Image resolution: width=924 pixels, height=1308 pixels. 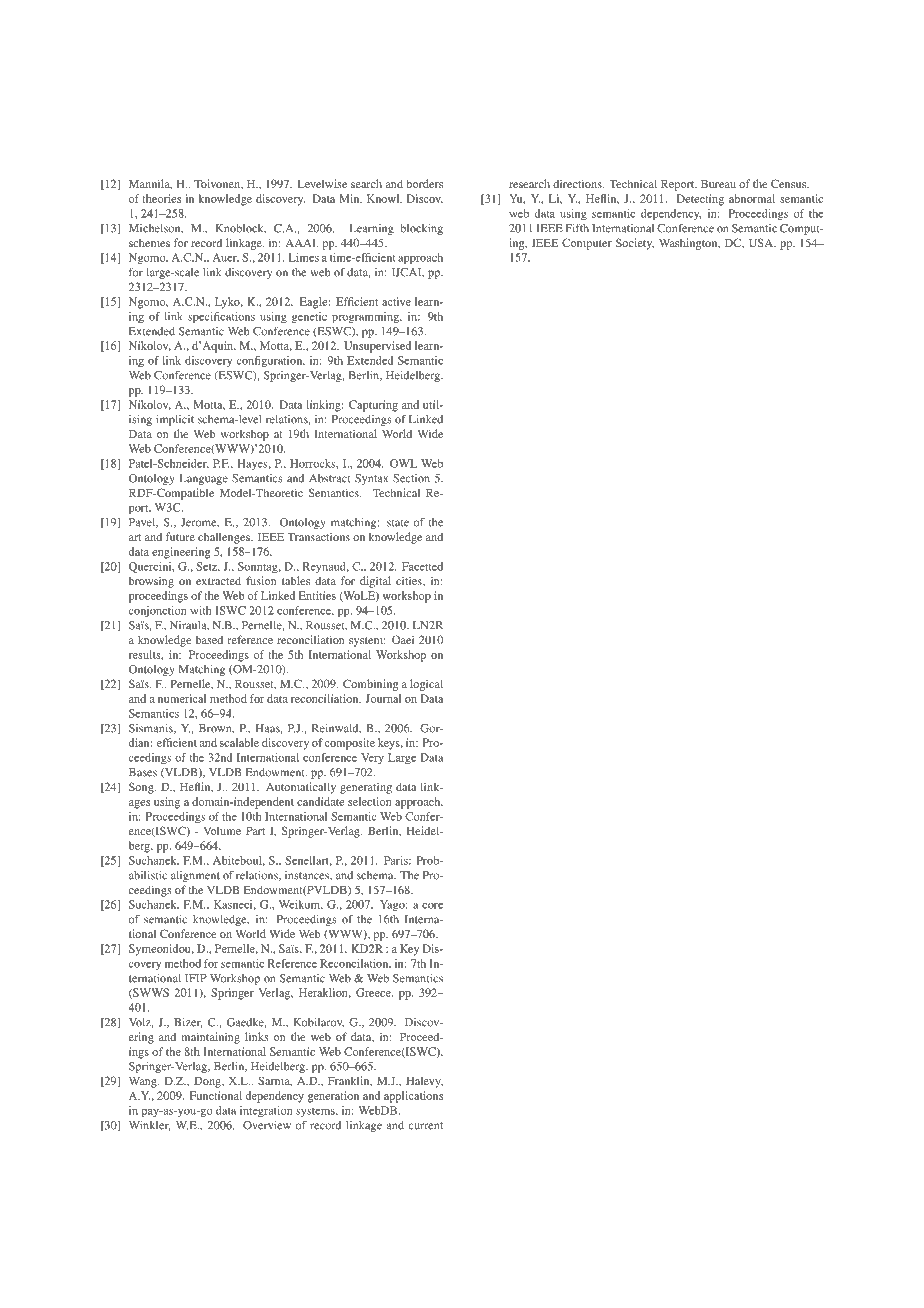 What do you see at coordinates (209, 639) in the screenshot?
I see `based` at bounding box center [209, 639].
